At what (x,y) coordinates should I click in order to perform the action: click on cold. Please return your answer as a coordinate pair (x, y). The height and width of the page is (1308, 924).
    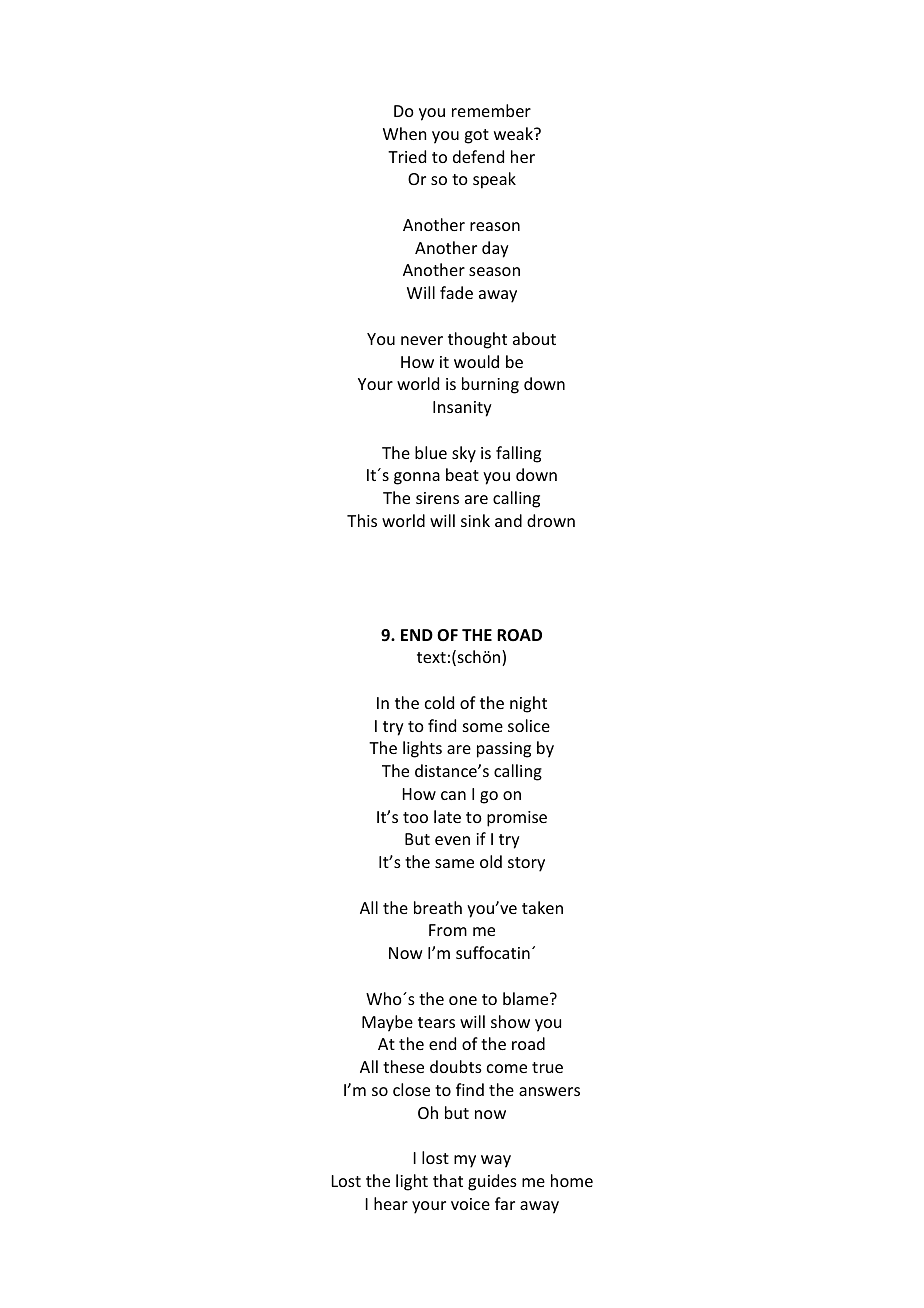
    Looking at the image, I should click on (439, 702).
